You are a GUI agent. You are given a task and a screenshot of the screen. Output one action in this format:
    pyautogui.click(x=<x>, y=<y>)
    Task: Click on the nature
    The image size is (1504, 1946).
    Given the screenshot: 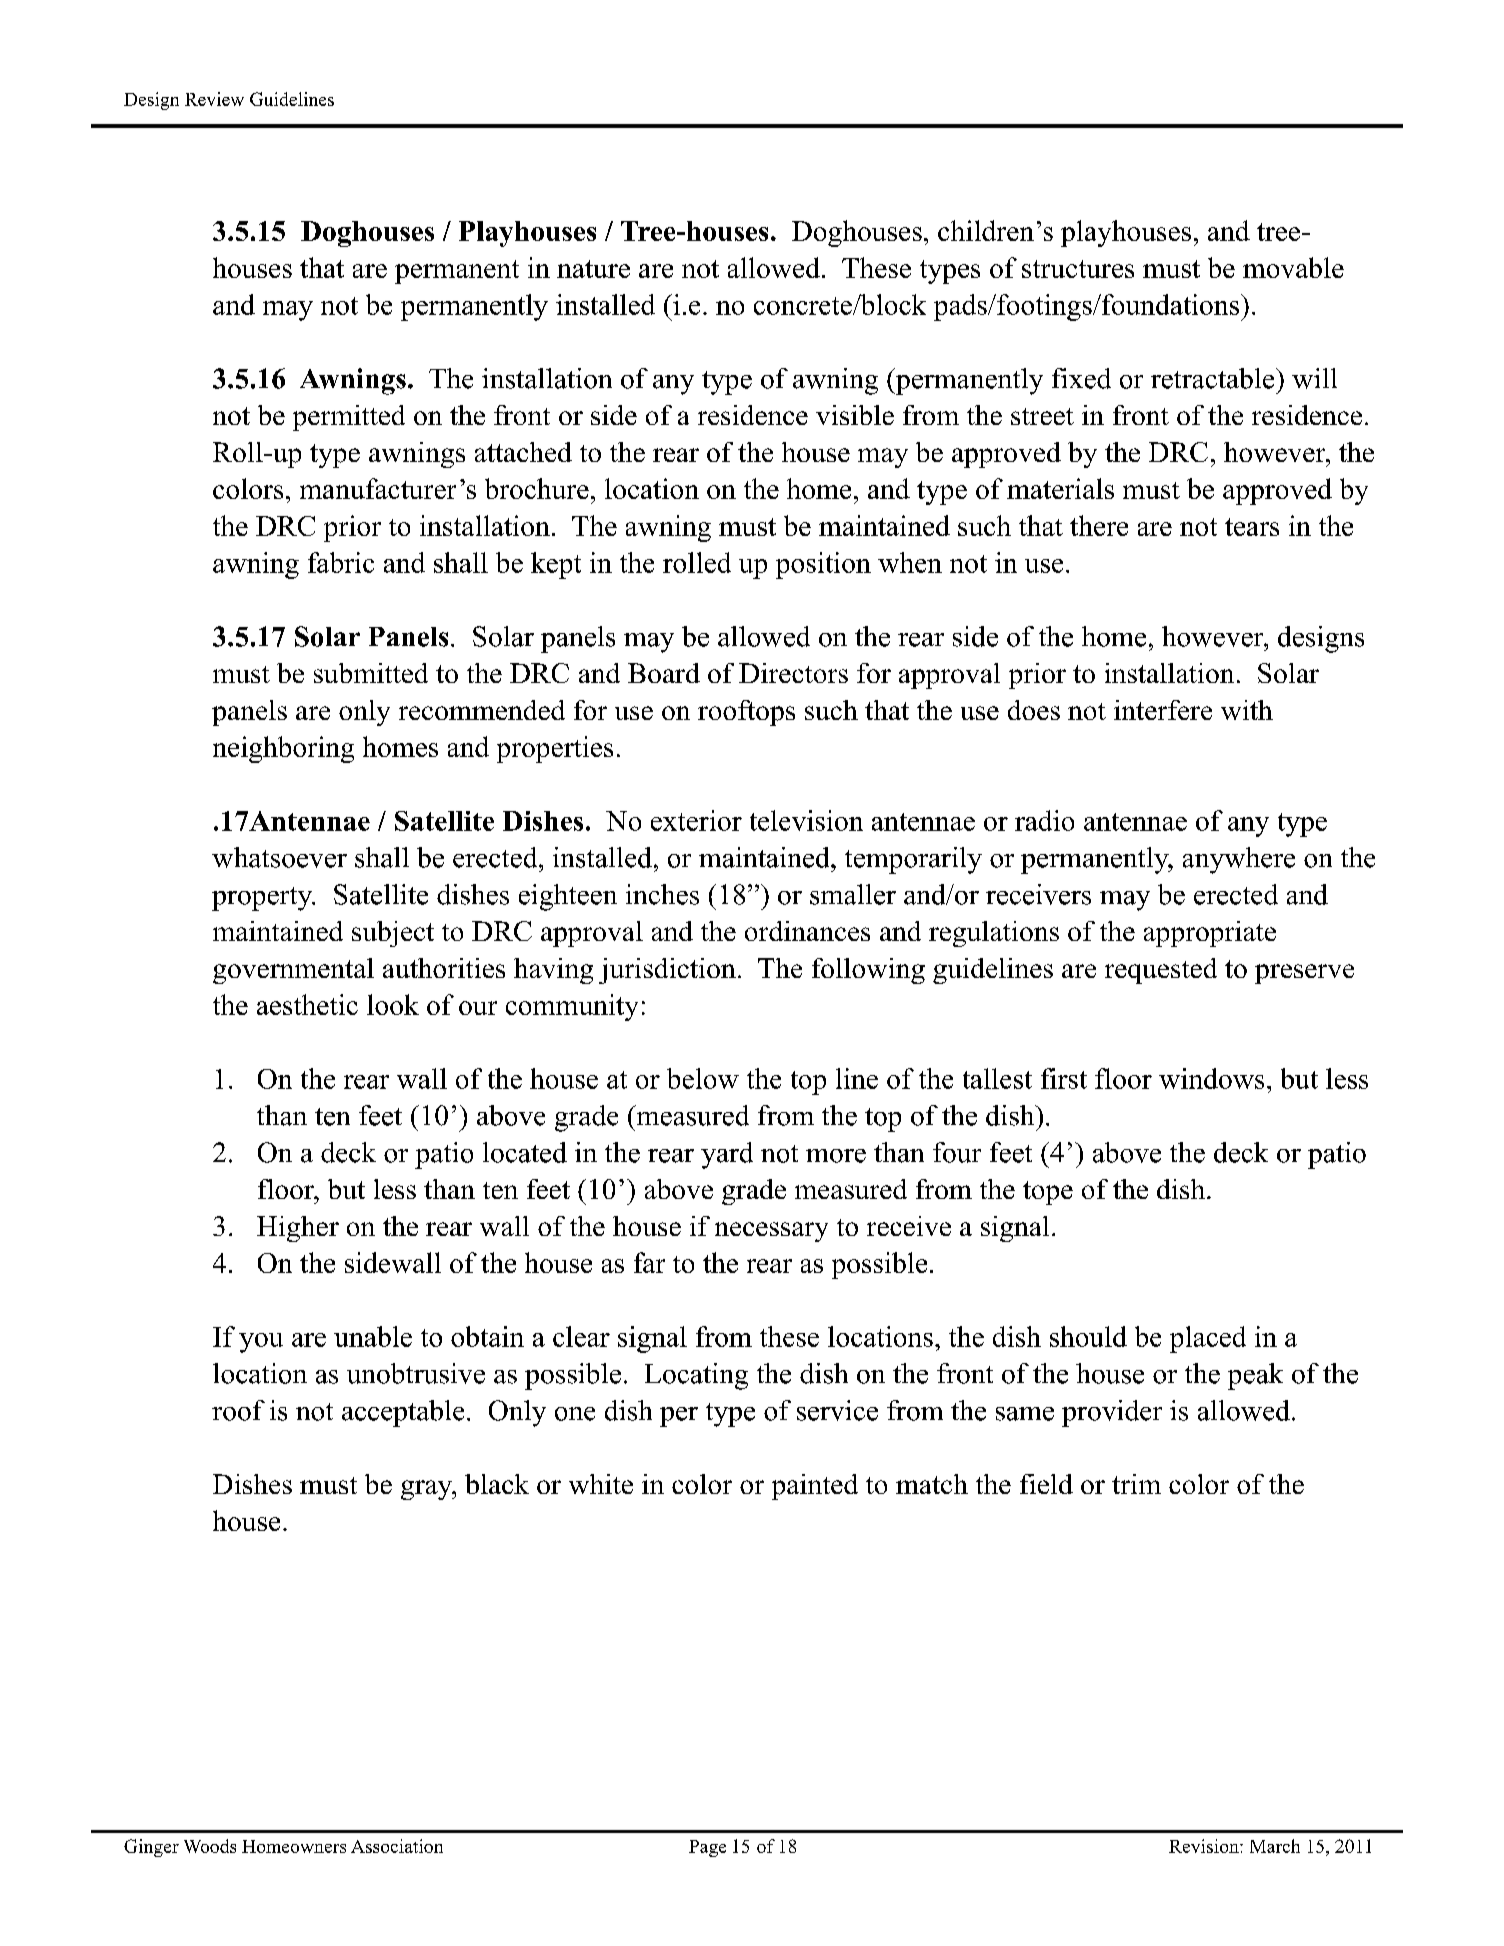 What is the action you would take?
    pyautogui.click(x=593, y=269)
